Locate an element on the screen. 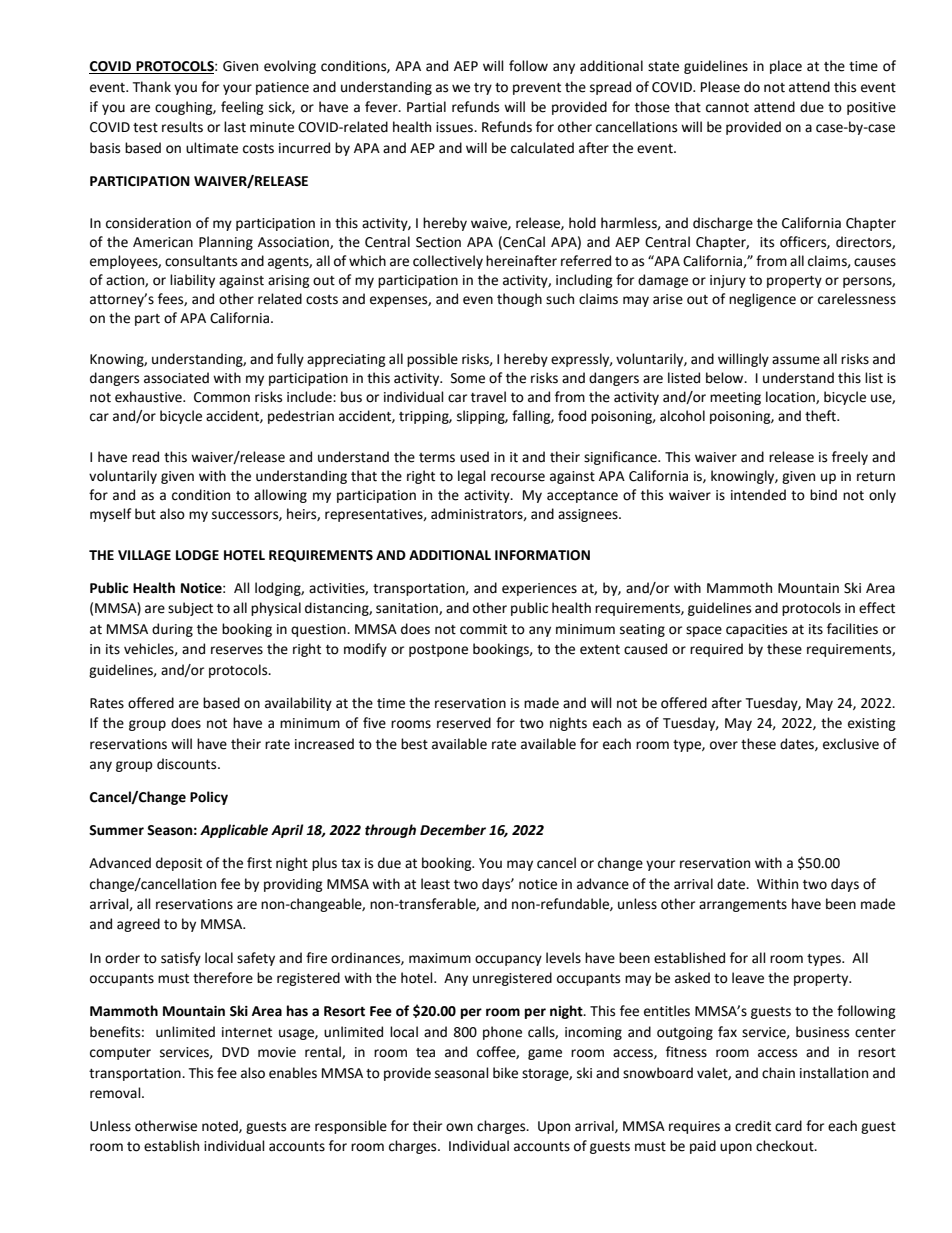 This screenshot has height=1233, width=952. try is located at coordinates (483, 89).
